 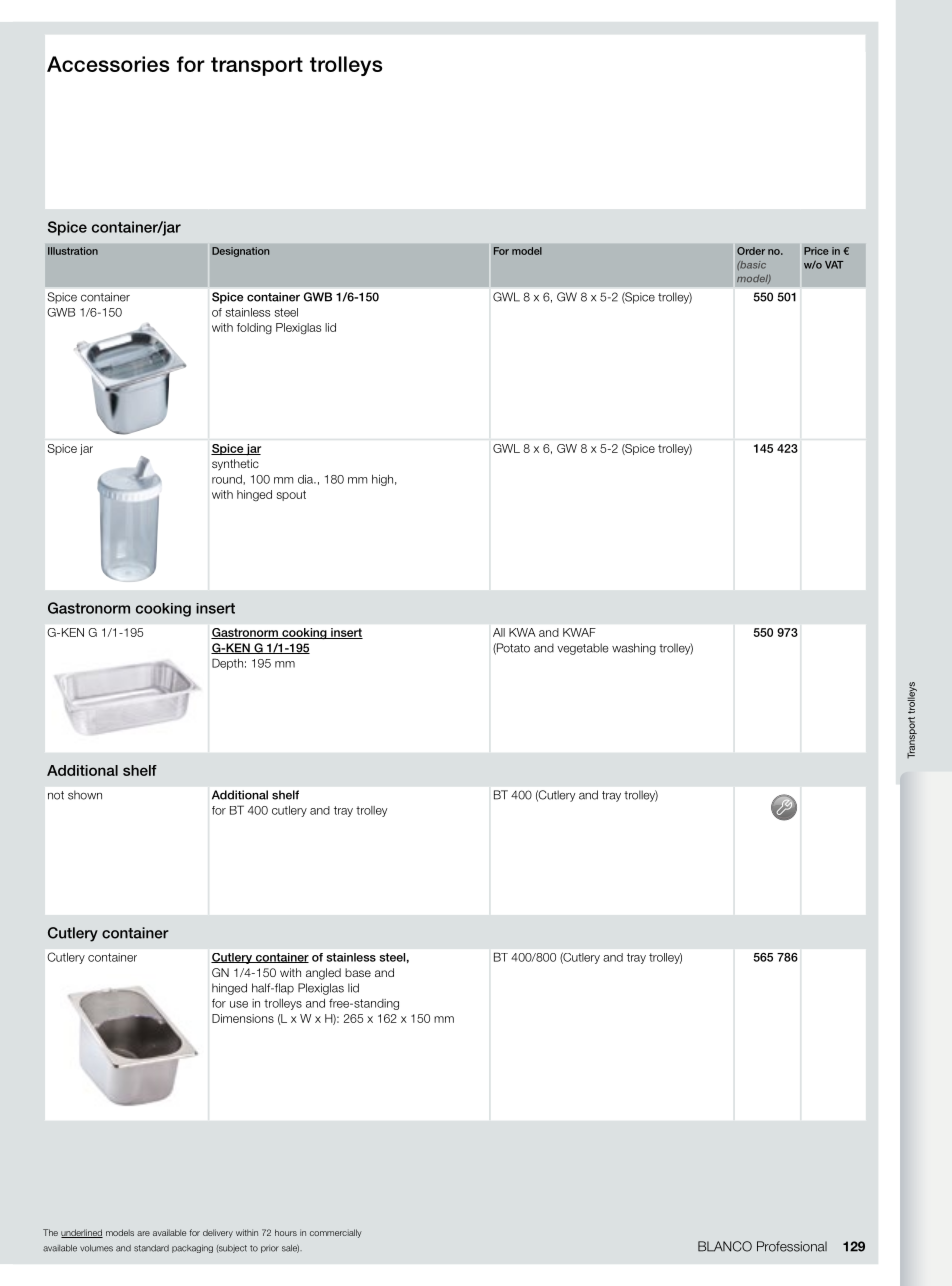 What do you see at coordinates (751, 251) in the screenshot?
I see `Order` at bounding box center [751, 251].
